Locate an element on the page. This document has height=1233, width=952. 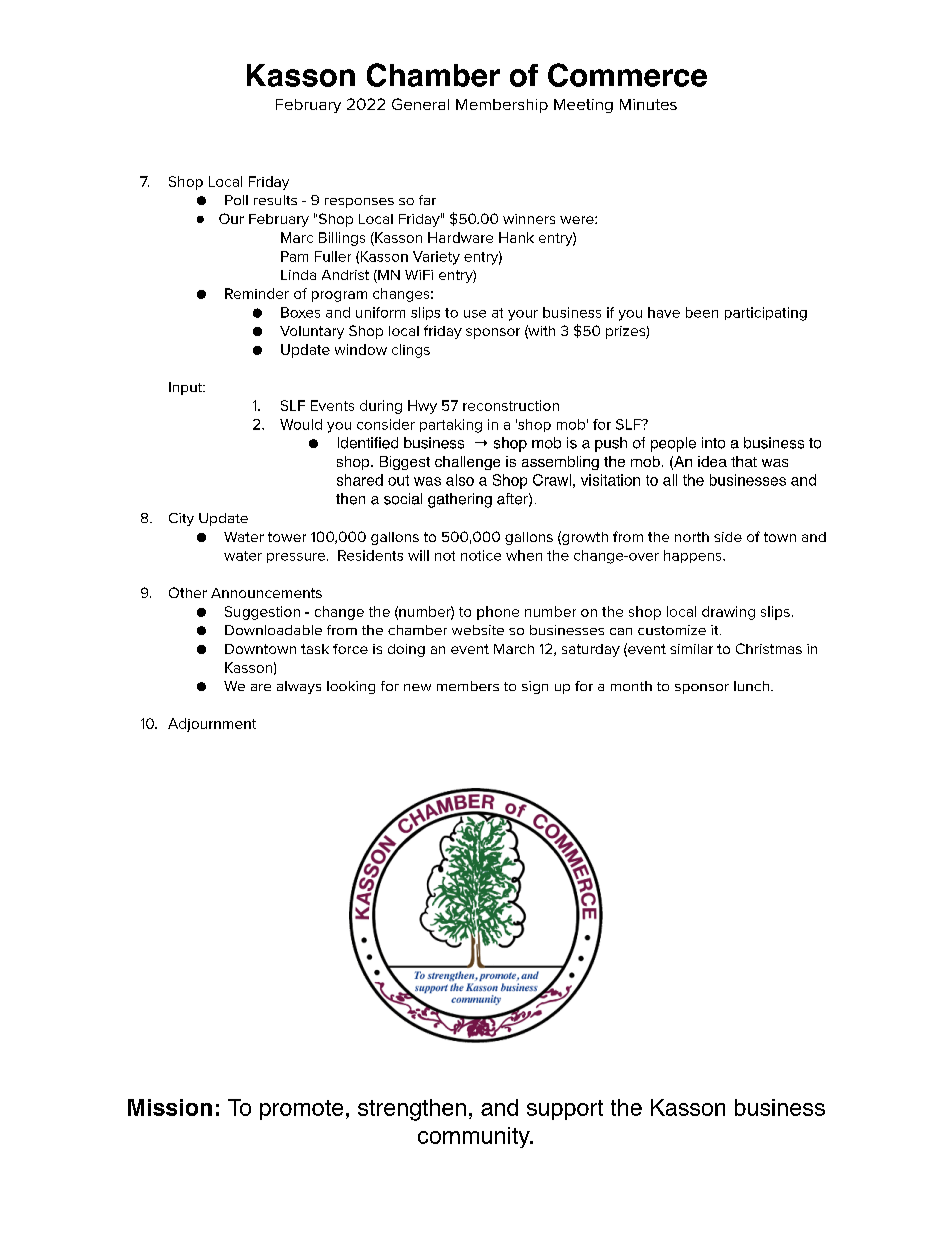
Input is located at coordinates (187, 388).
